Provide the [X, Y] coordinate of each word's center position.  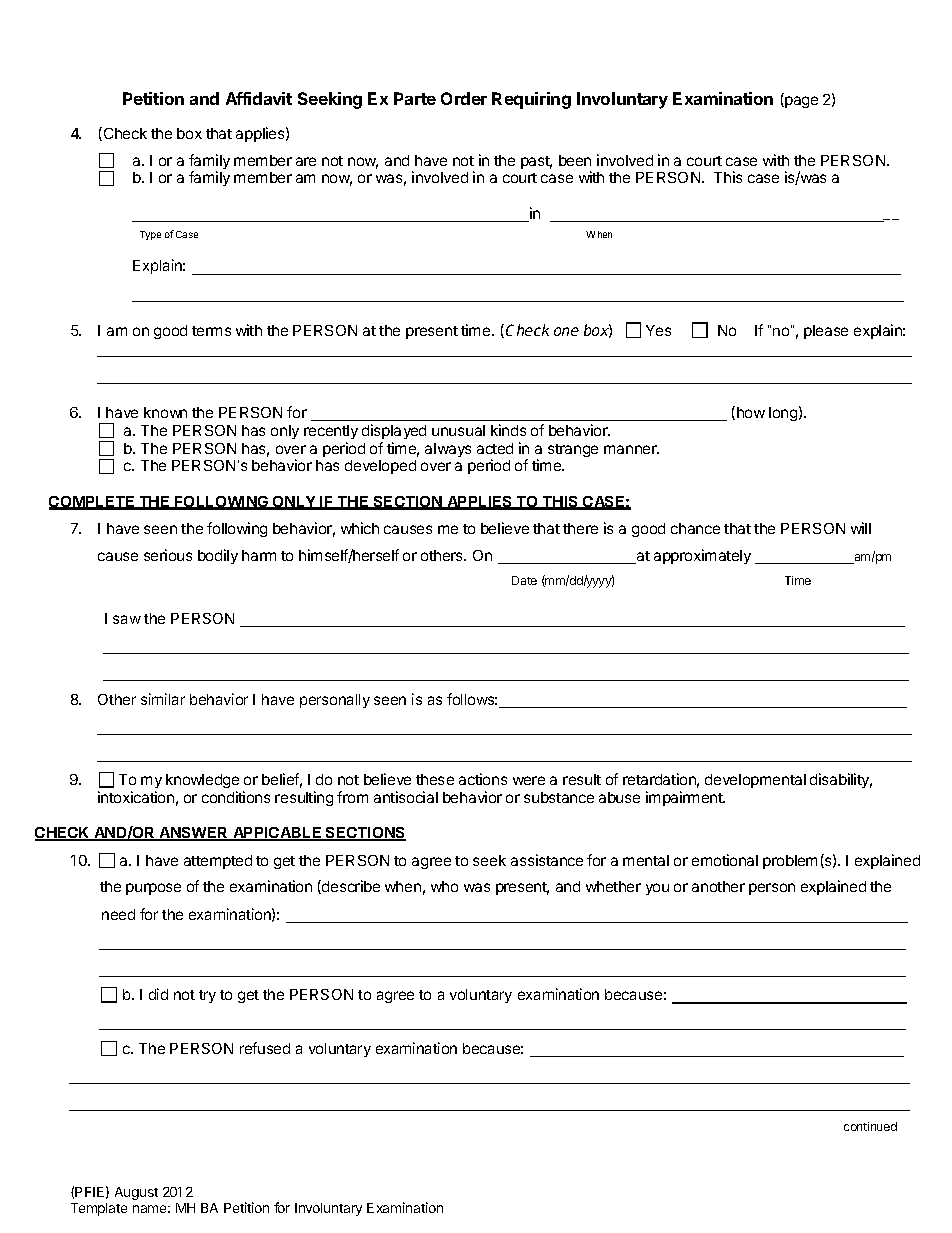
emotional [725, 860]
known [165, 412]
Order [464, 98]
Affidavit [259, 98]
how [751, 412]
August [136, 1193]
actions [483, 779]
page [800, 102]
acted [495, 448]
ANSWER [194, 834]
